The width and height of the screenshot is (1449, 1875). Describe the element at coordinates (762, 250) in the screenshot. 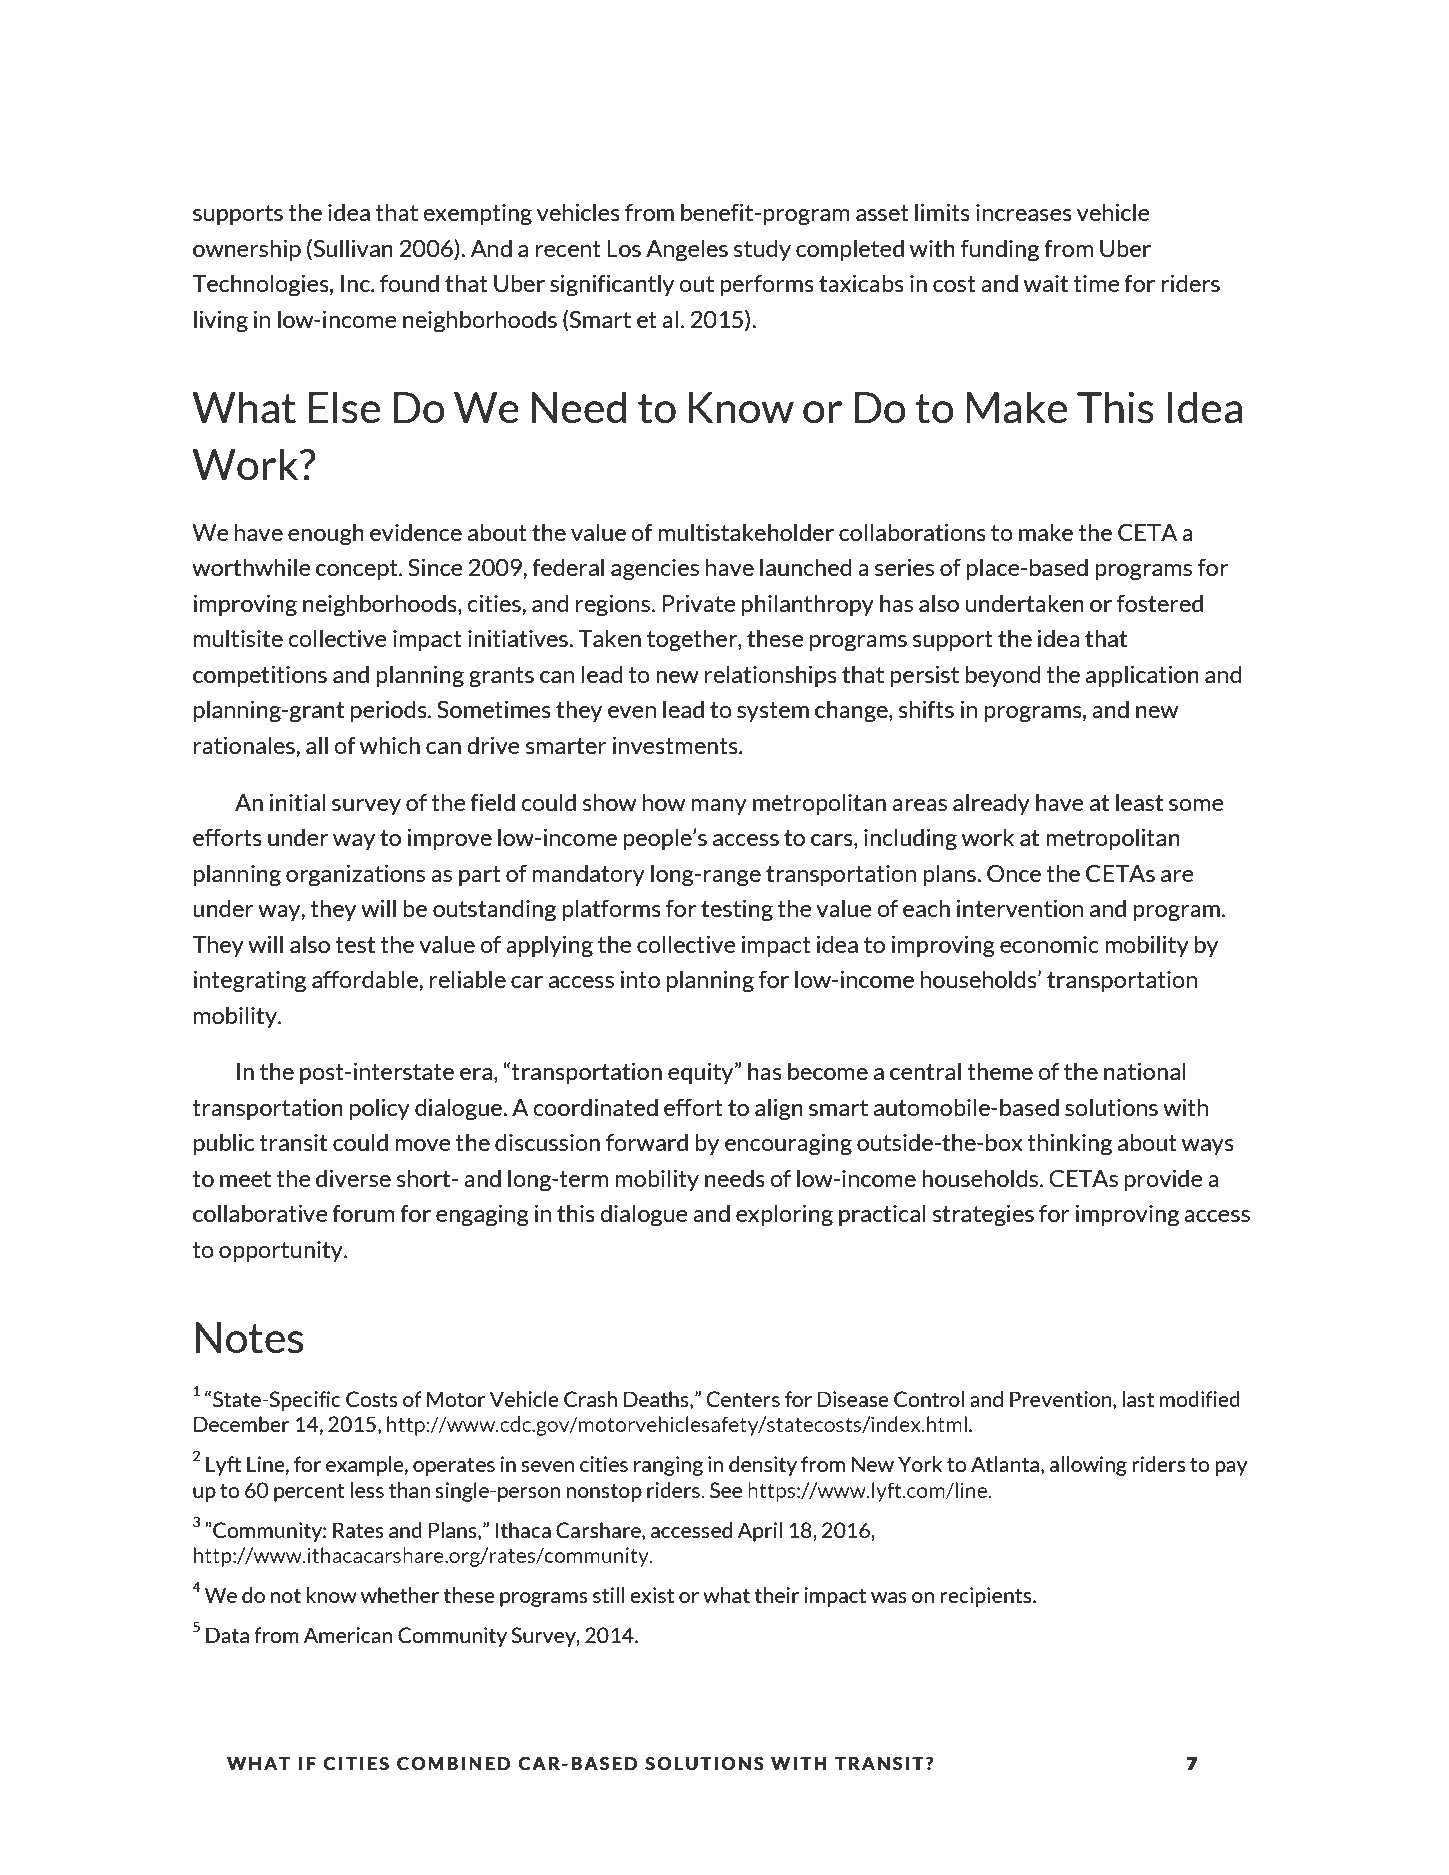

I see `study` at that location.
